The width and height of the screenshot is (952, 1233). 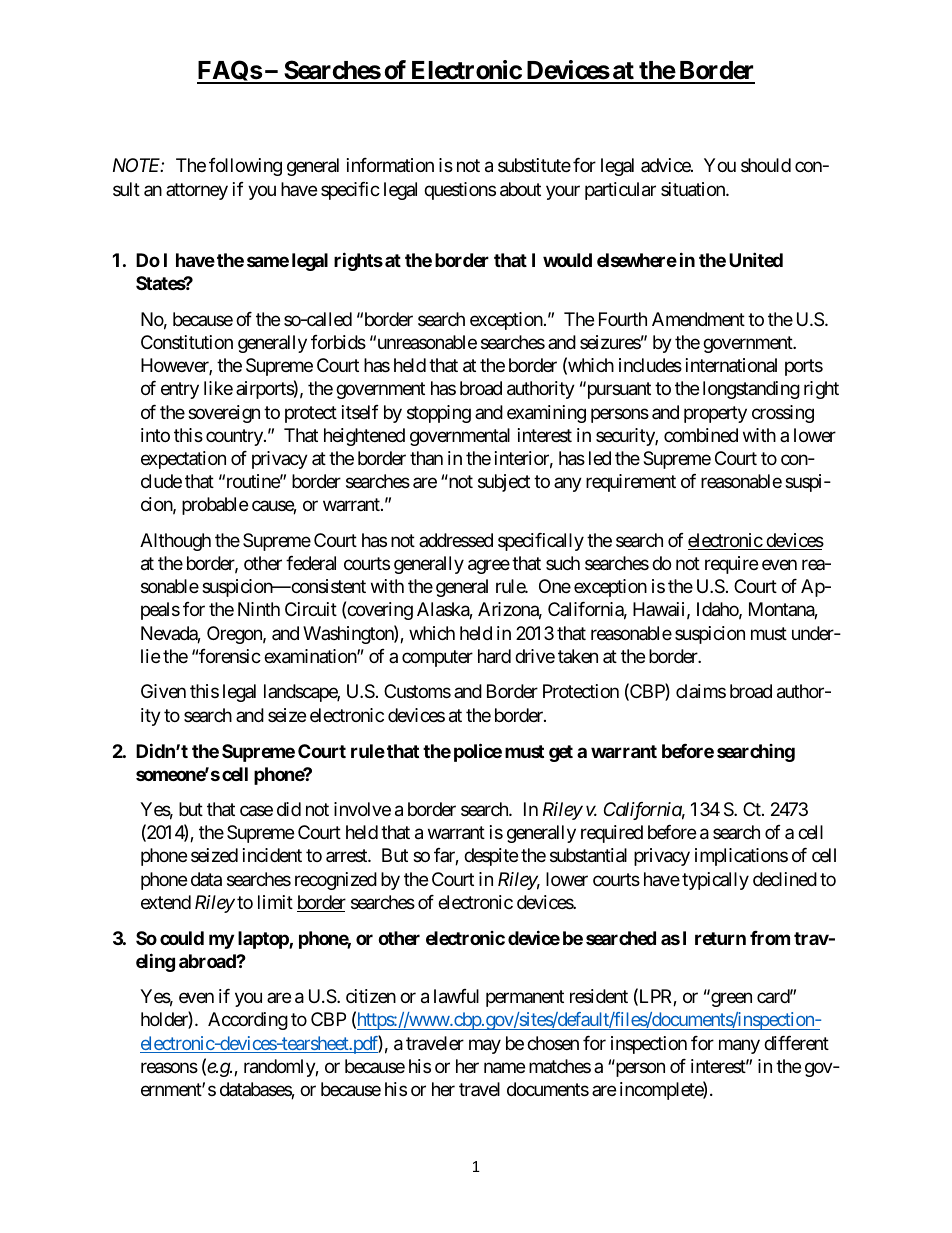 I want to click on property, so click(x=715, y=414).
